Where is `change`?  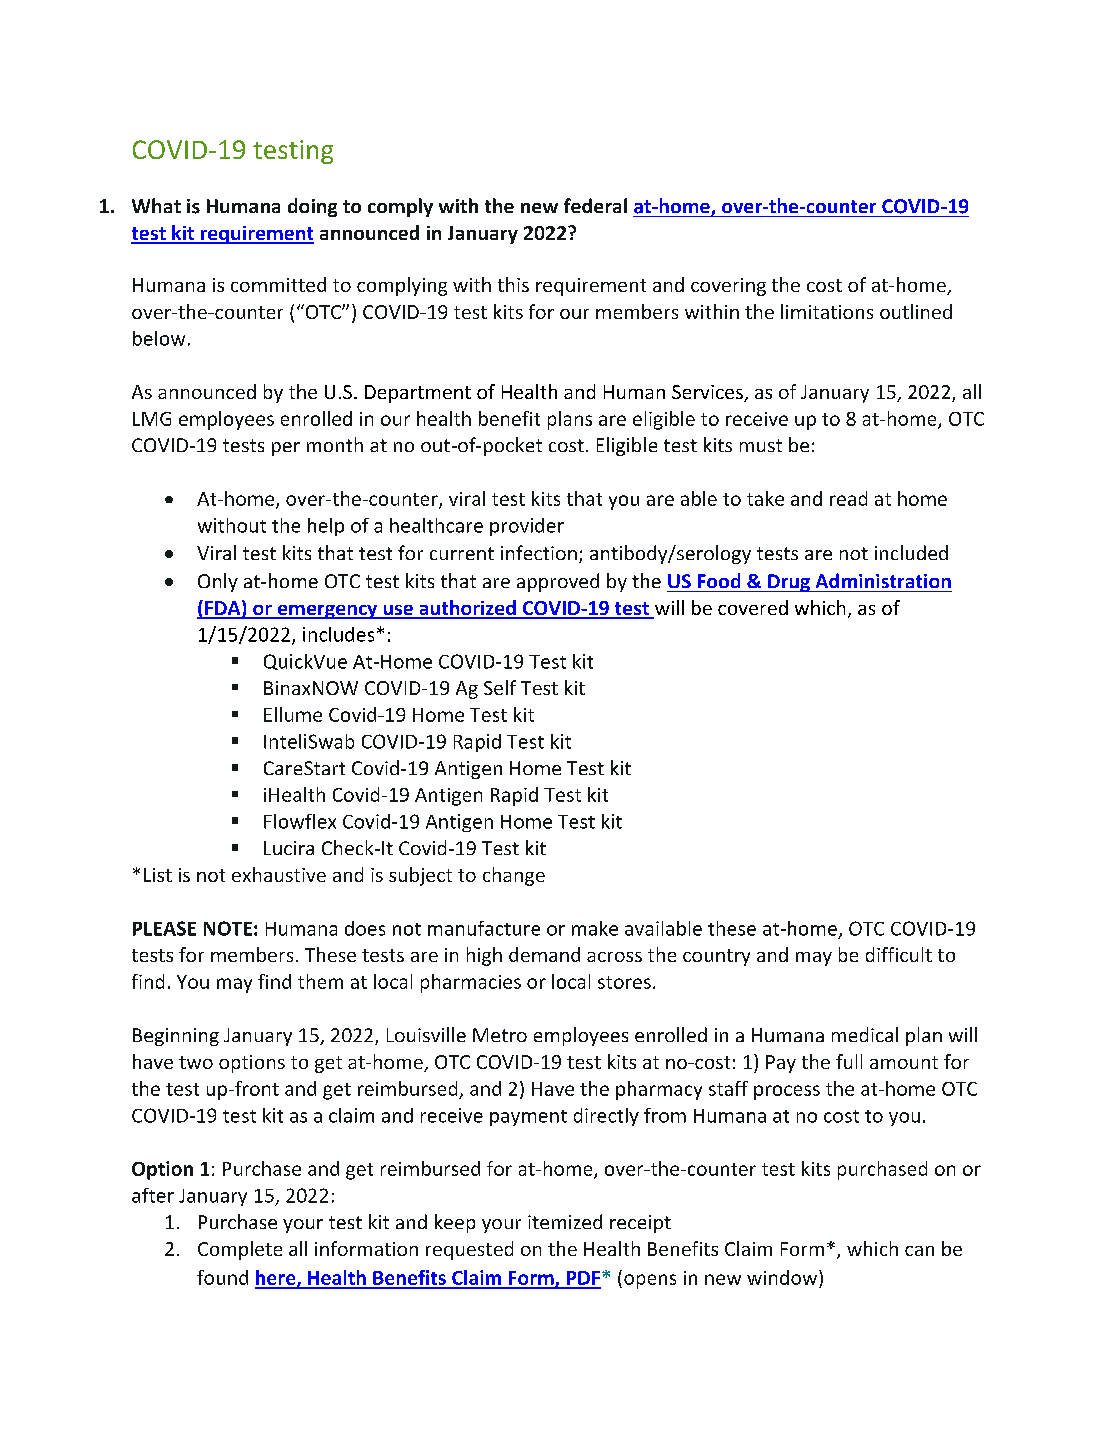
change is located at coordinates (514, 876).
